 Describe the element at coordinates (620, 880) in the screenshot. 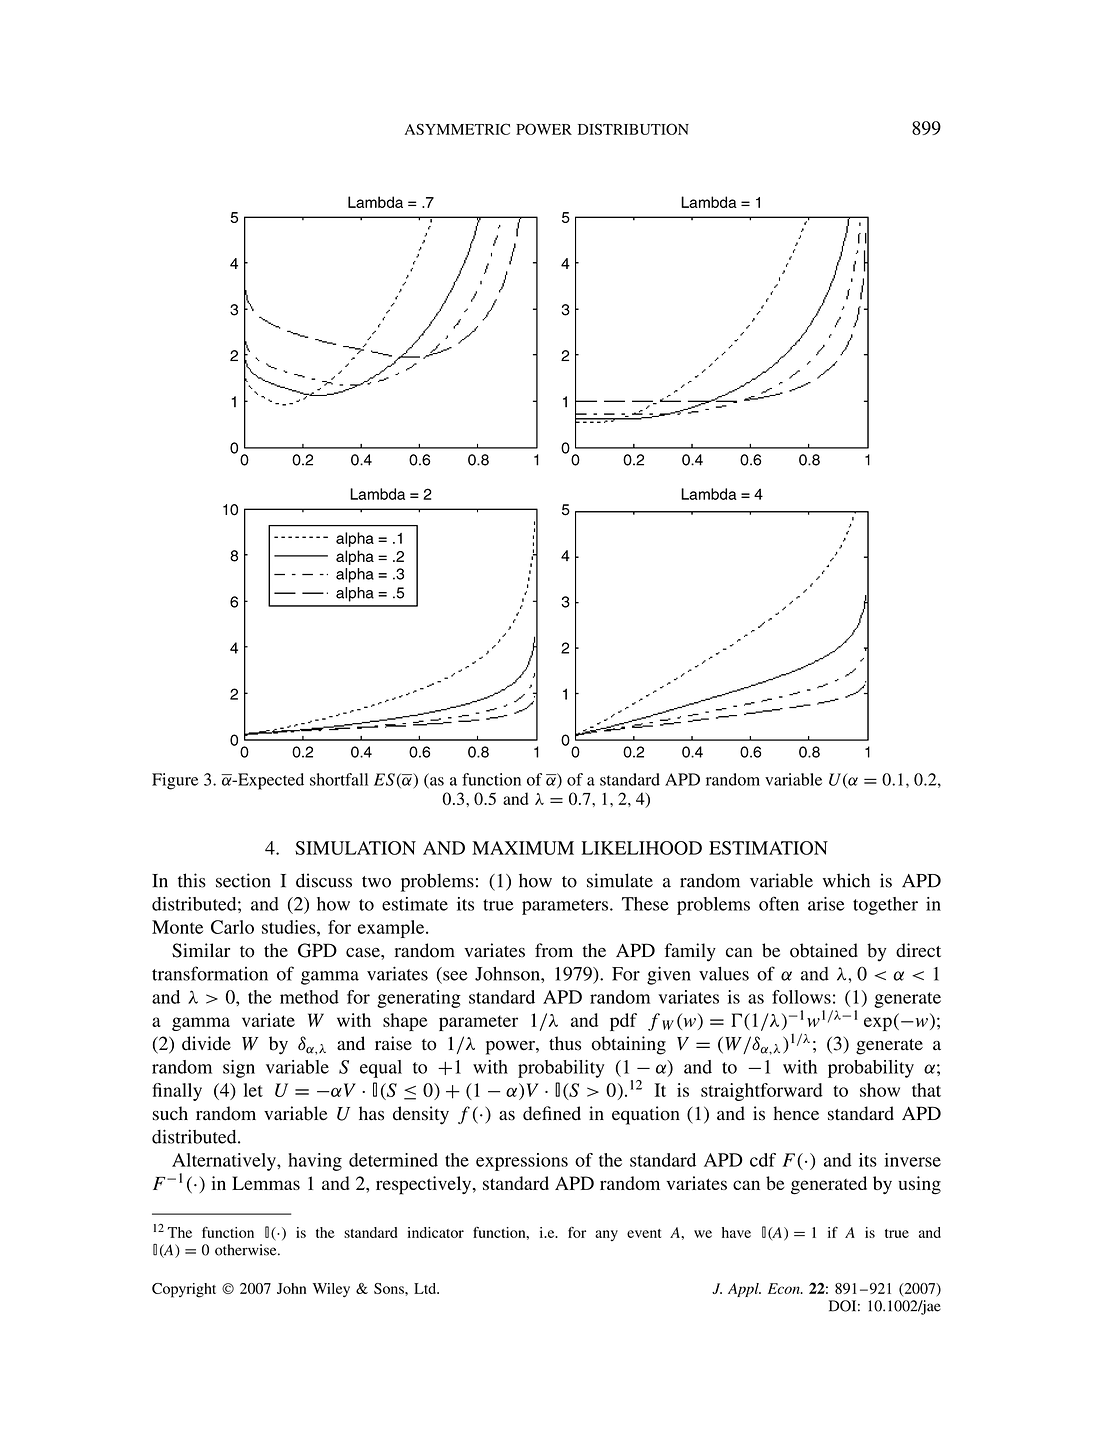

I see `simulate` at that location.
